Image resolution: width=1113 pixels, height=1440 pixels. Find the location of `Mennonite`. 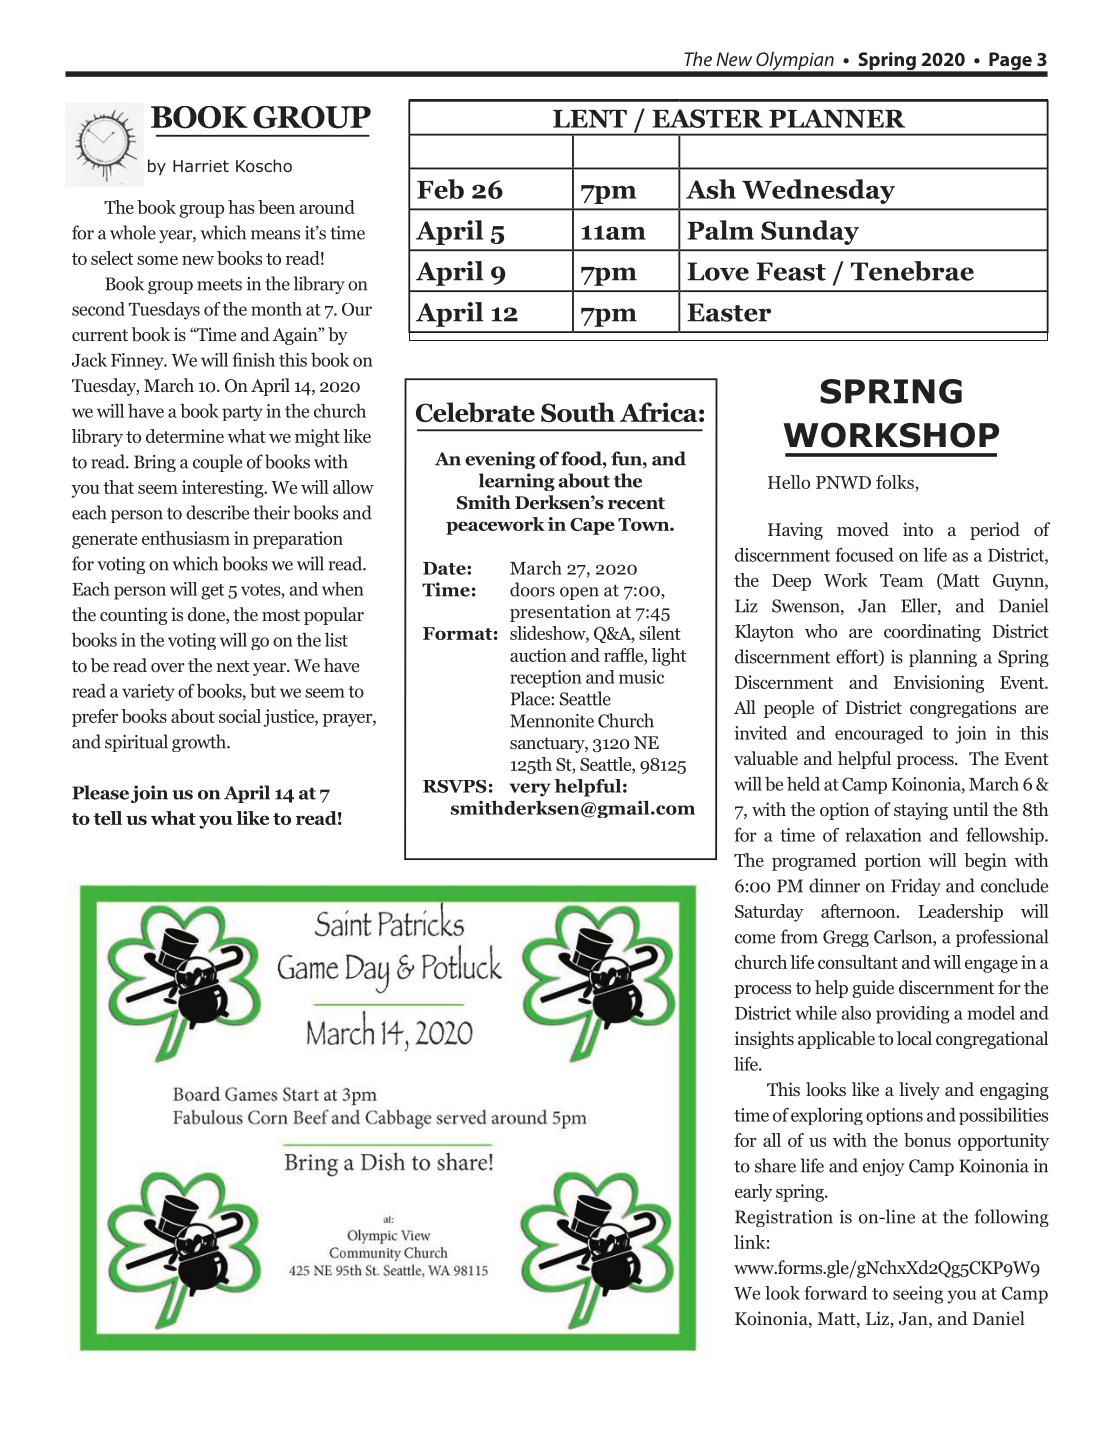

Mennonite is located at coordinates (552, 721).
